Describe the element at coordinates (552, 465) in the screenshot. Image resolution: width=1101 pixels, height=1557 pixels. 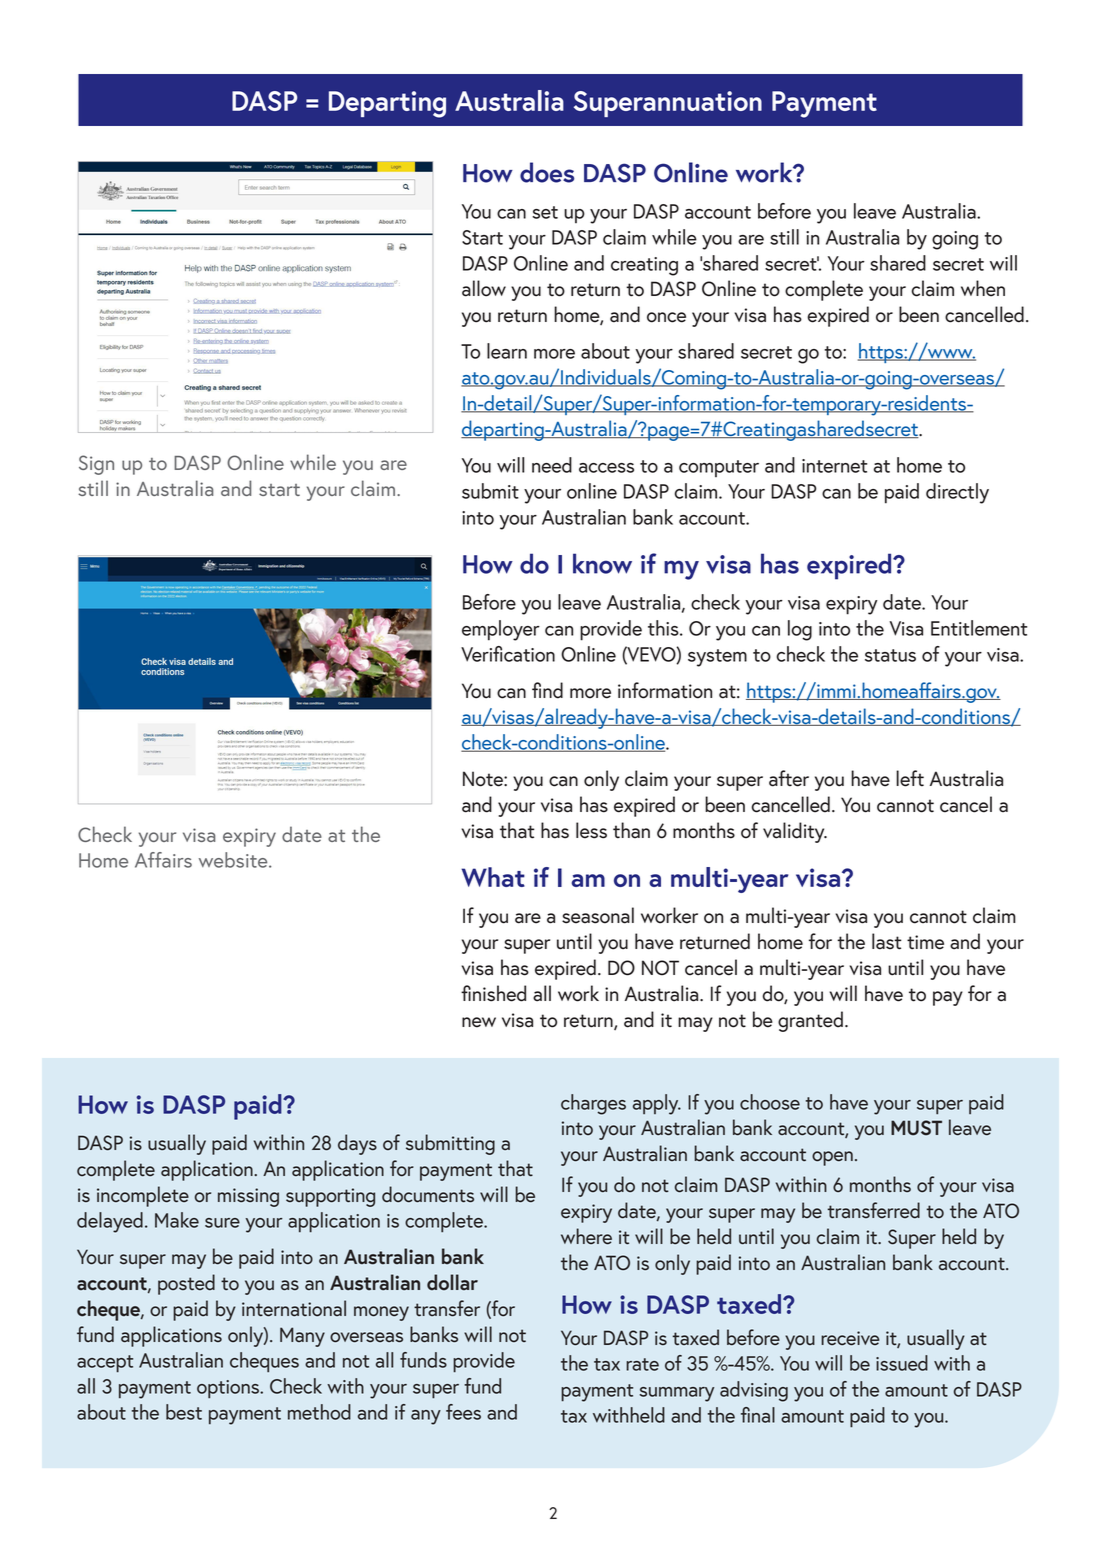
I see `need` at that location.
